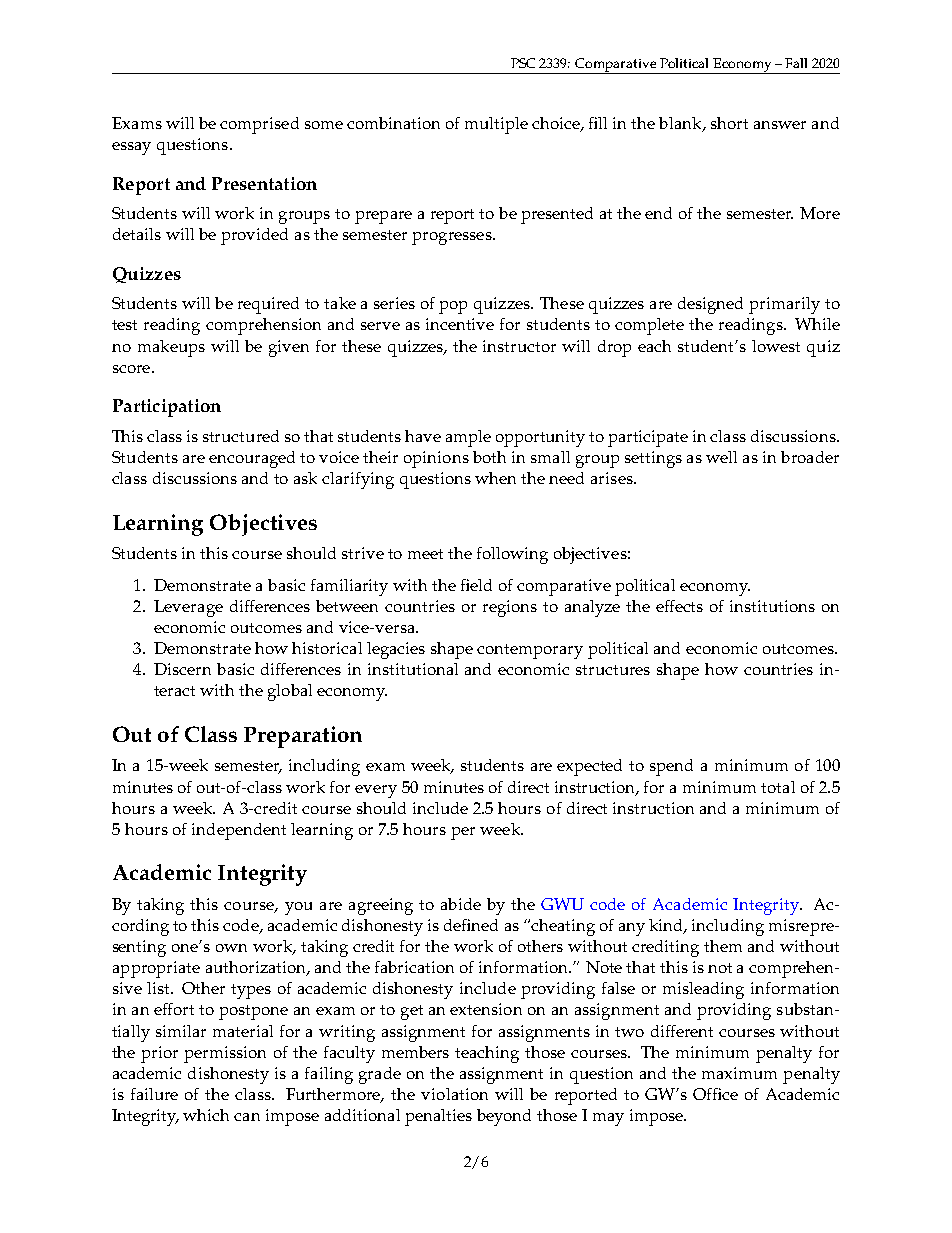 This image has width=952, height=1233. Describe the element at coordinates (739, 1073) in the image. I see `maximum` at that location.
